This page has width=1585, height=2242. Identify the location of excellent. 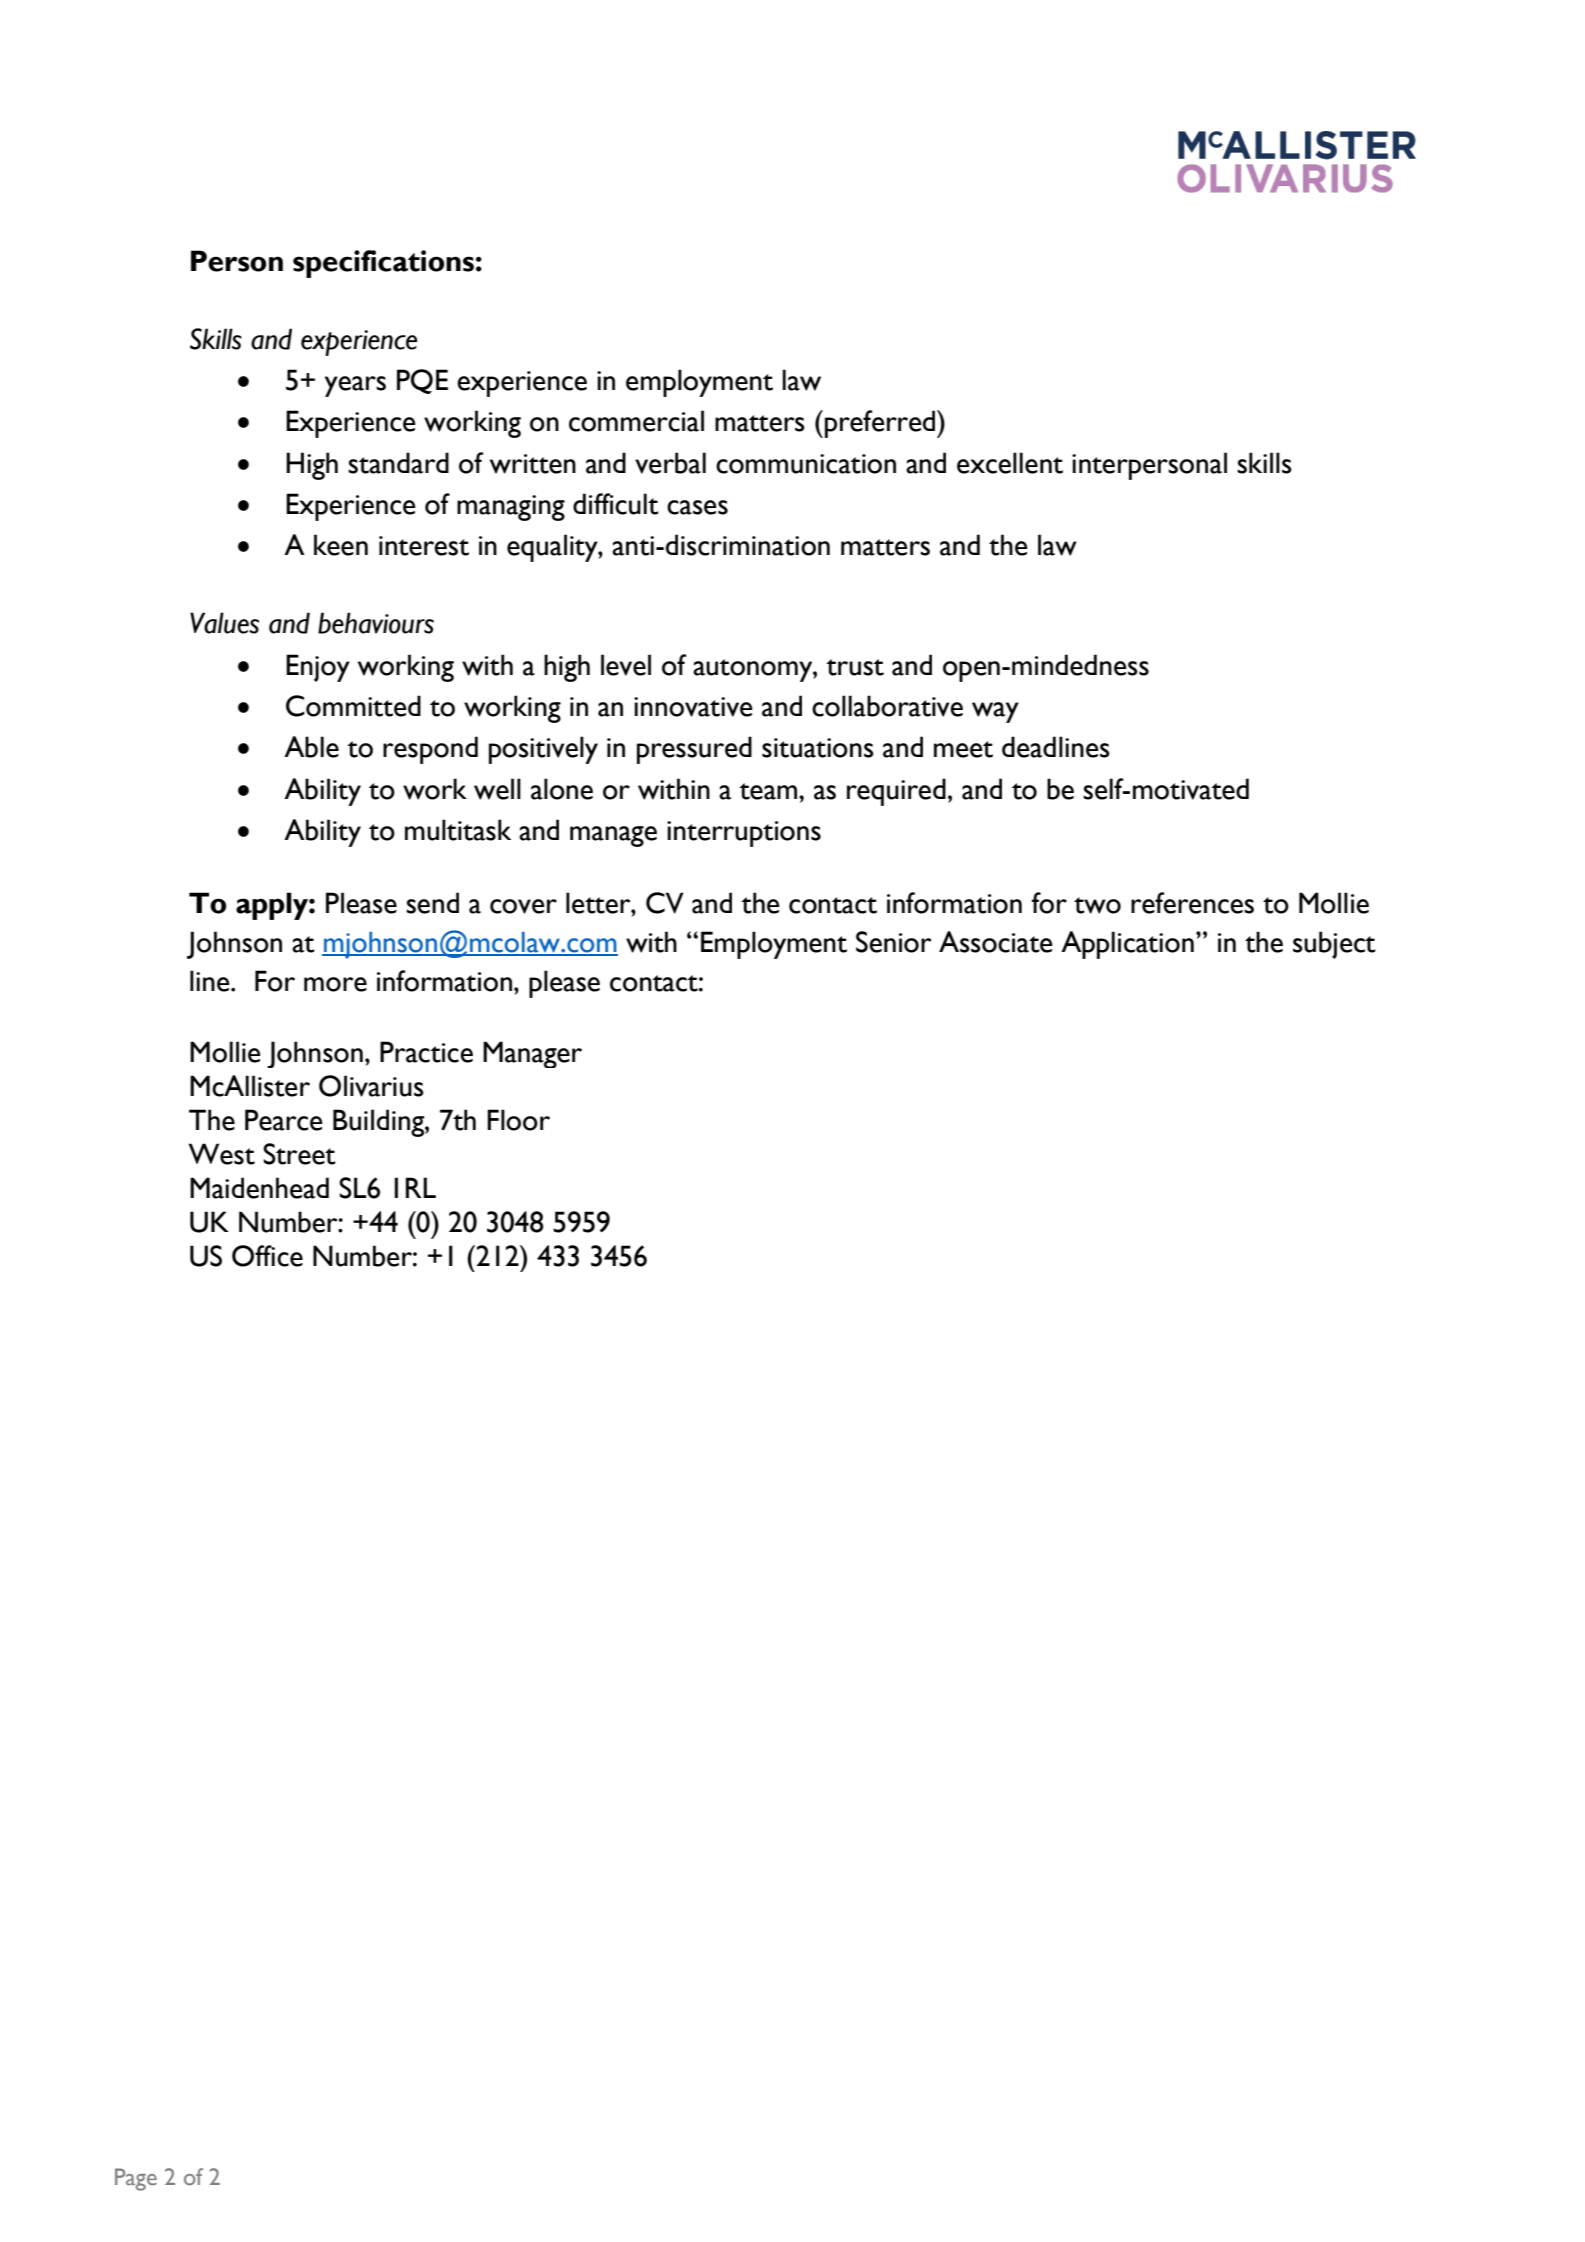
(1010, 463).
